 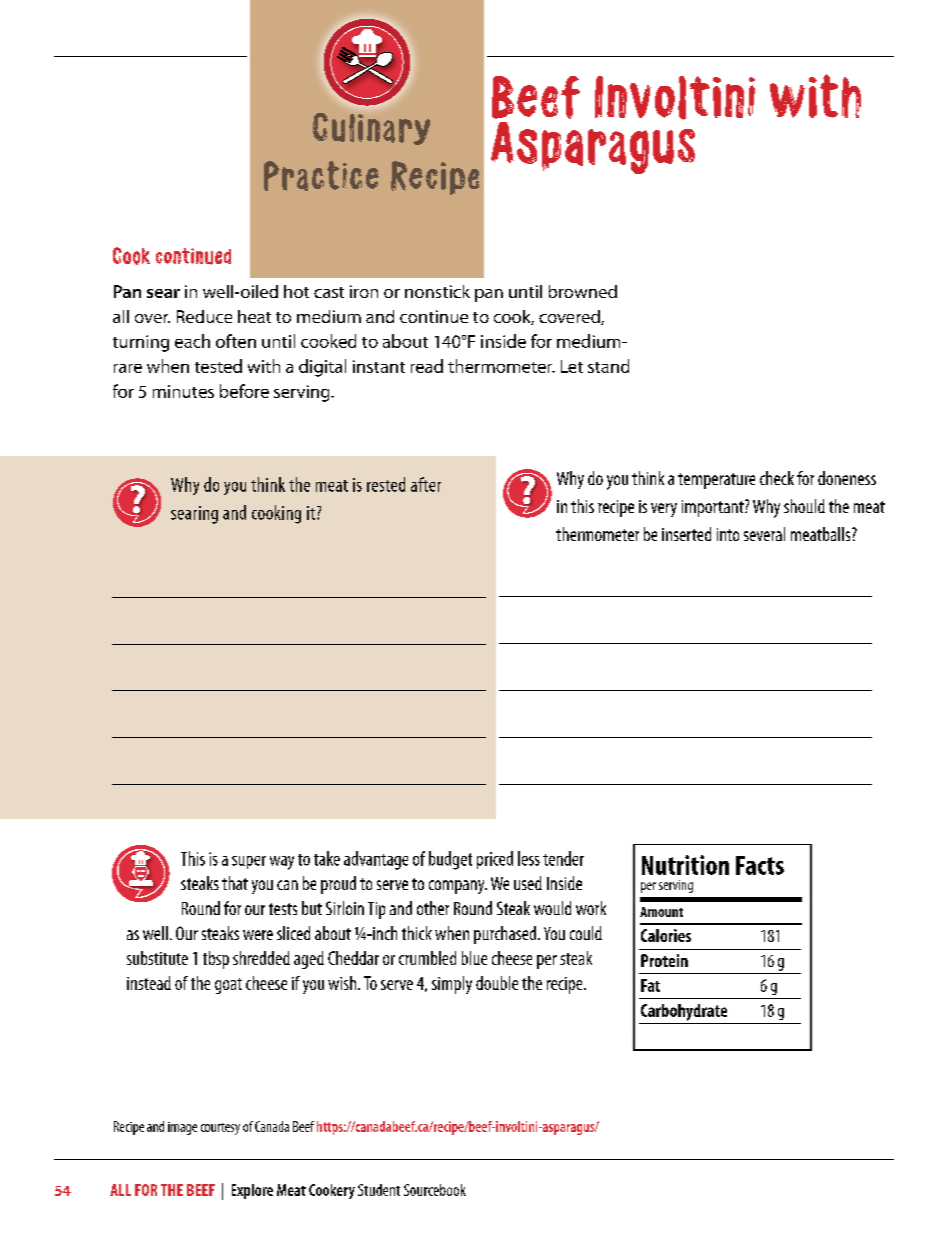 What do you see at coordinates (235, 883) in the screenshot?
I see `that` at bounding box center [235, 883].
